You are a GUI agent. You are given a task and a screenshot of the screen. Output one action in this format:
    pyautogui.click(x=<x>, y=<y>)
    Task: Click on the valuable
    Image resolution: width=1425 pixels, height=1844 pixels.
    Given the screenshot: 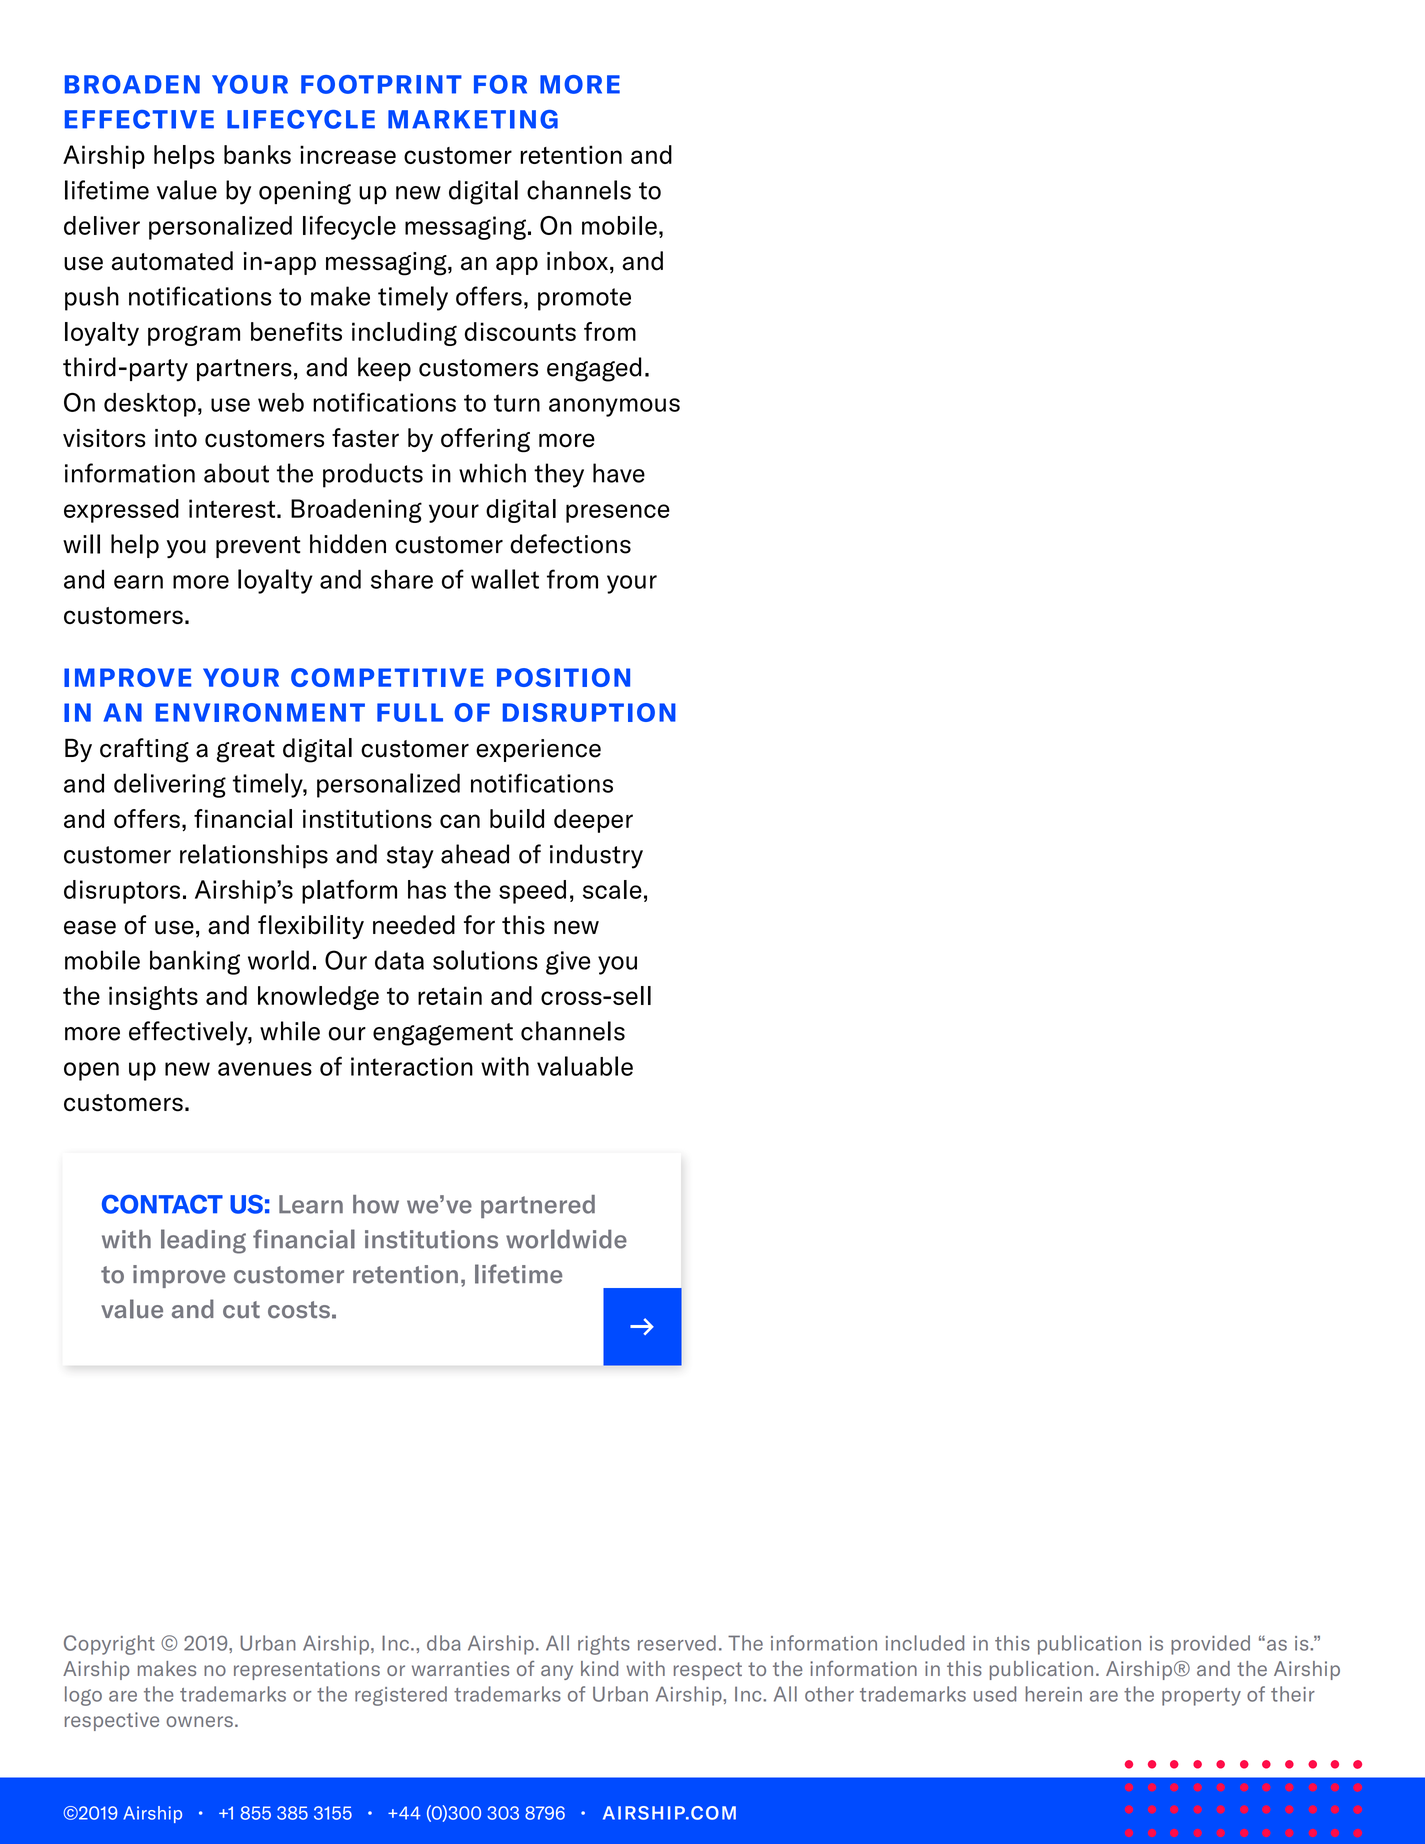 What is the action you would take?
    pyautogui.click(x=585, y=1066)
